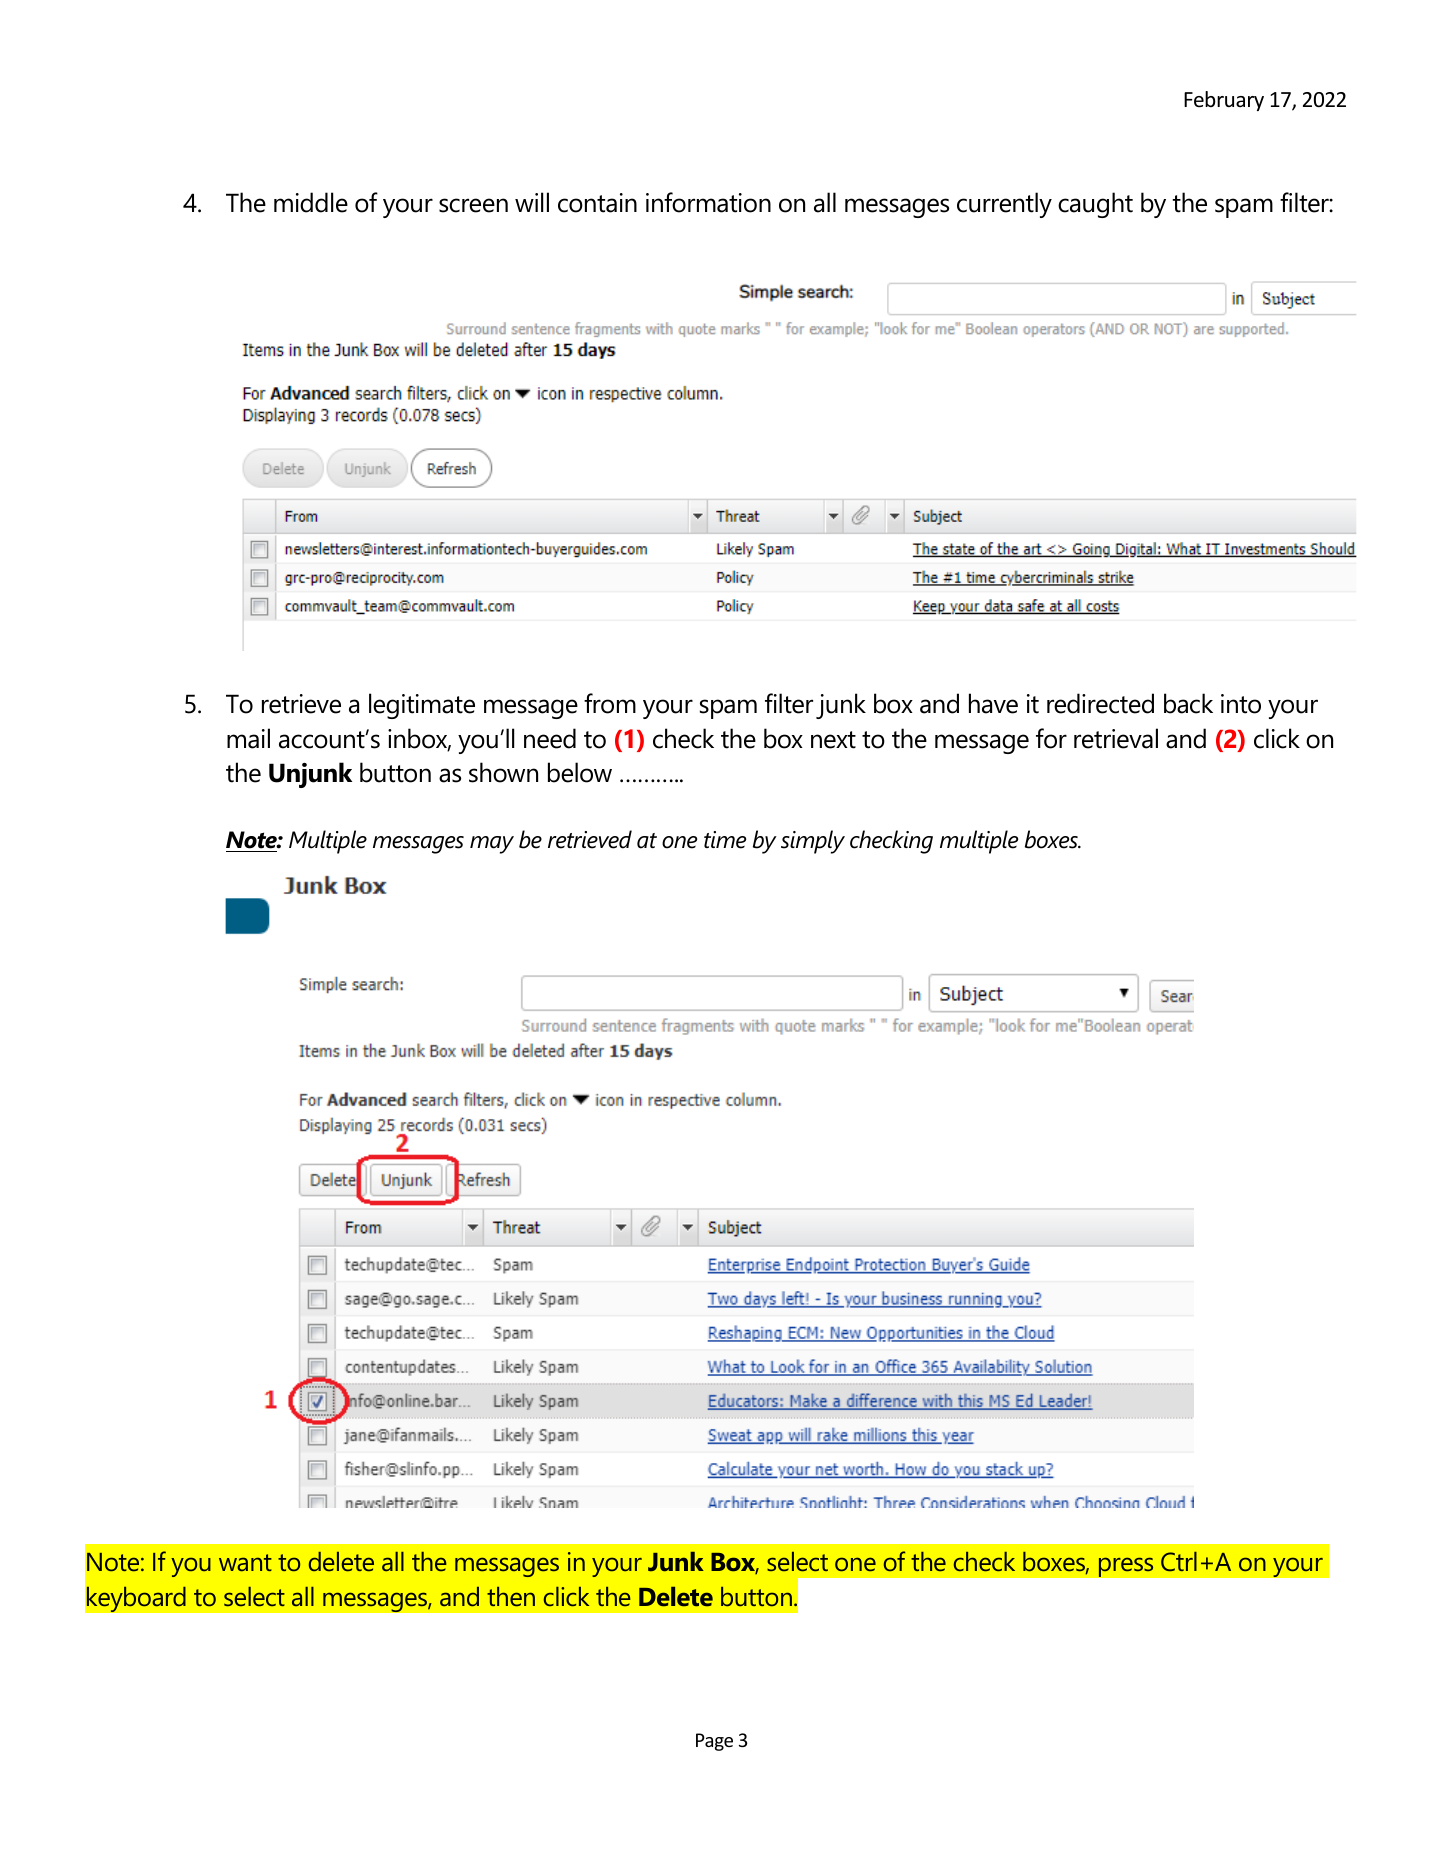  I want to click on time, so click(725, 840).
